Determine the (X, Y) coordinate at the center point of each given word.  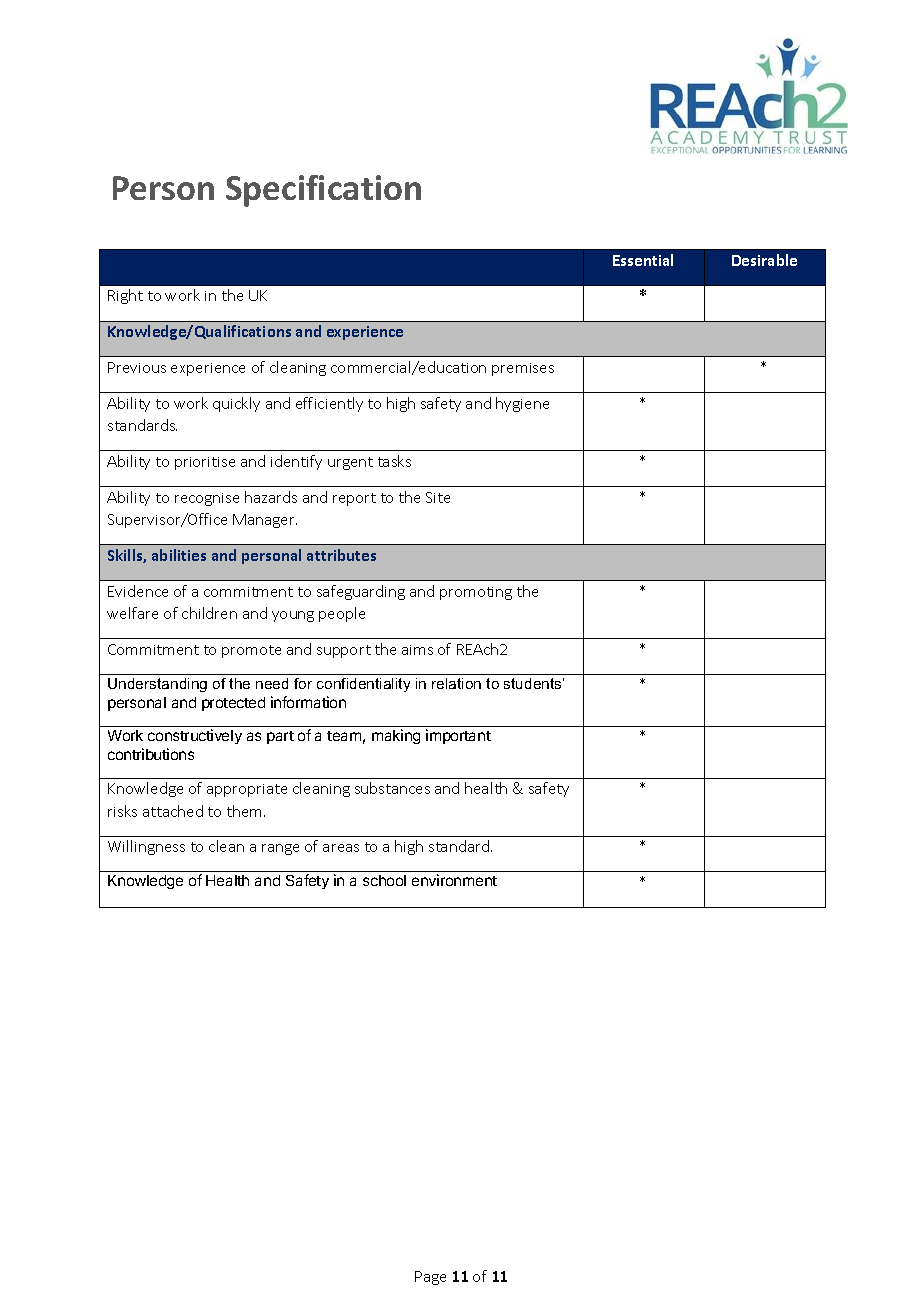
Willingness (146, 847)
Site (438, 497)
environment (454, 880)
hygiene (522, 404)
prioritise (205, 463)
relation (456, 683)
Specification (323, 191)
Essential (643, 260)
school (384, 880)
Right (125, 296)
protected (233, 704)
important (458, 736)
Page (430, 1278)
